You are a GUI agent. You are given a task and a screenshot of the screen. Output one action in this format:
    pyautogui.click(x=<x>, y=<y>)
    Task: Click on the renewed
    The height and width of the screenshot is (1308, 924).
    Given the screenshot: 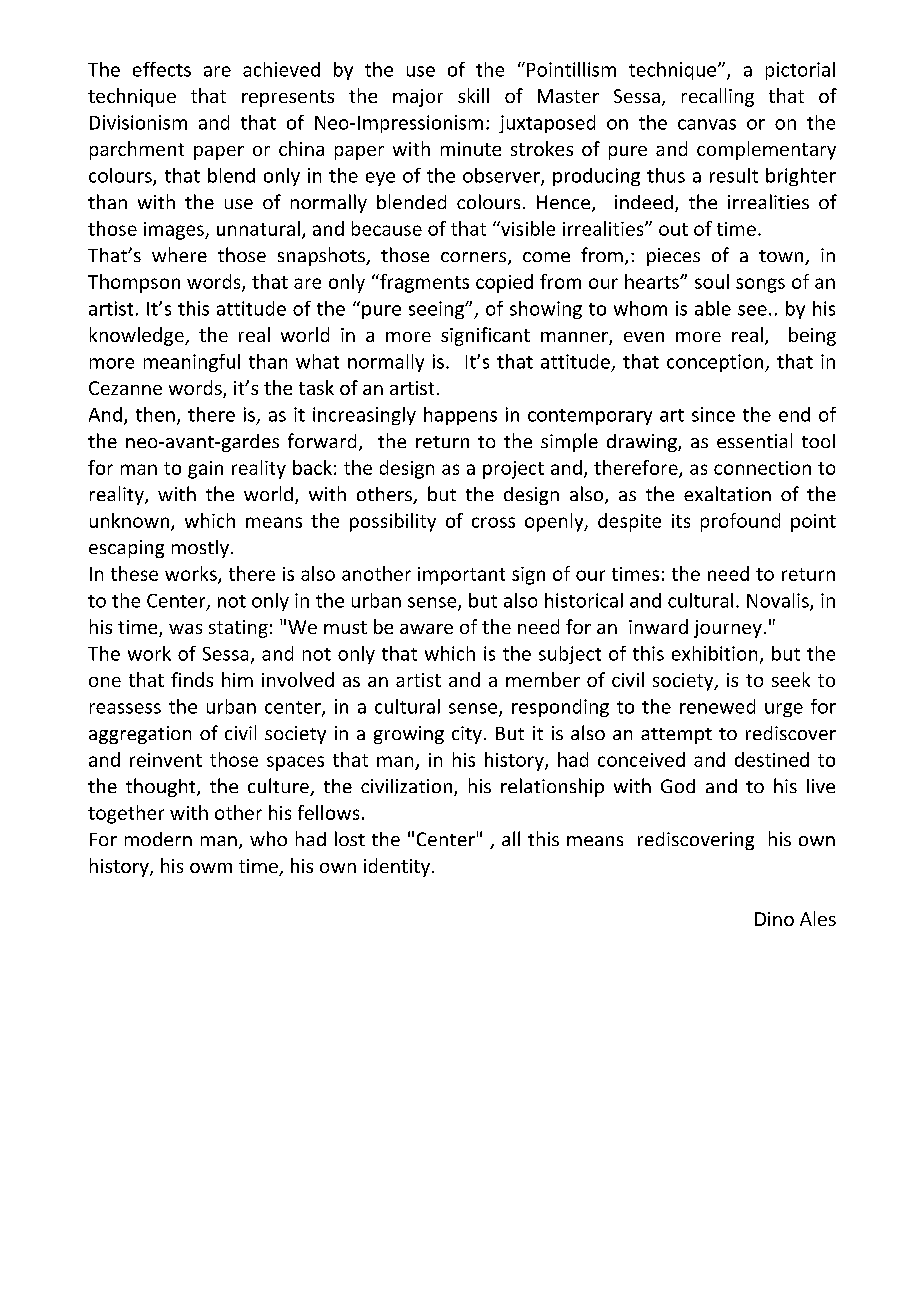 What is the action you would take?
    pyautogui.click(x=717, y=706)
